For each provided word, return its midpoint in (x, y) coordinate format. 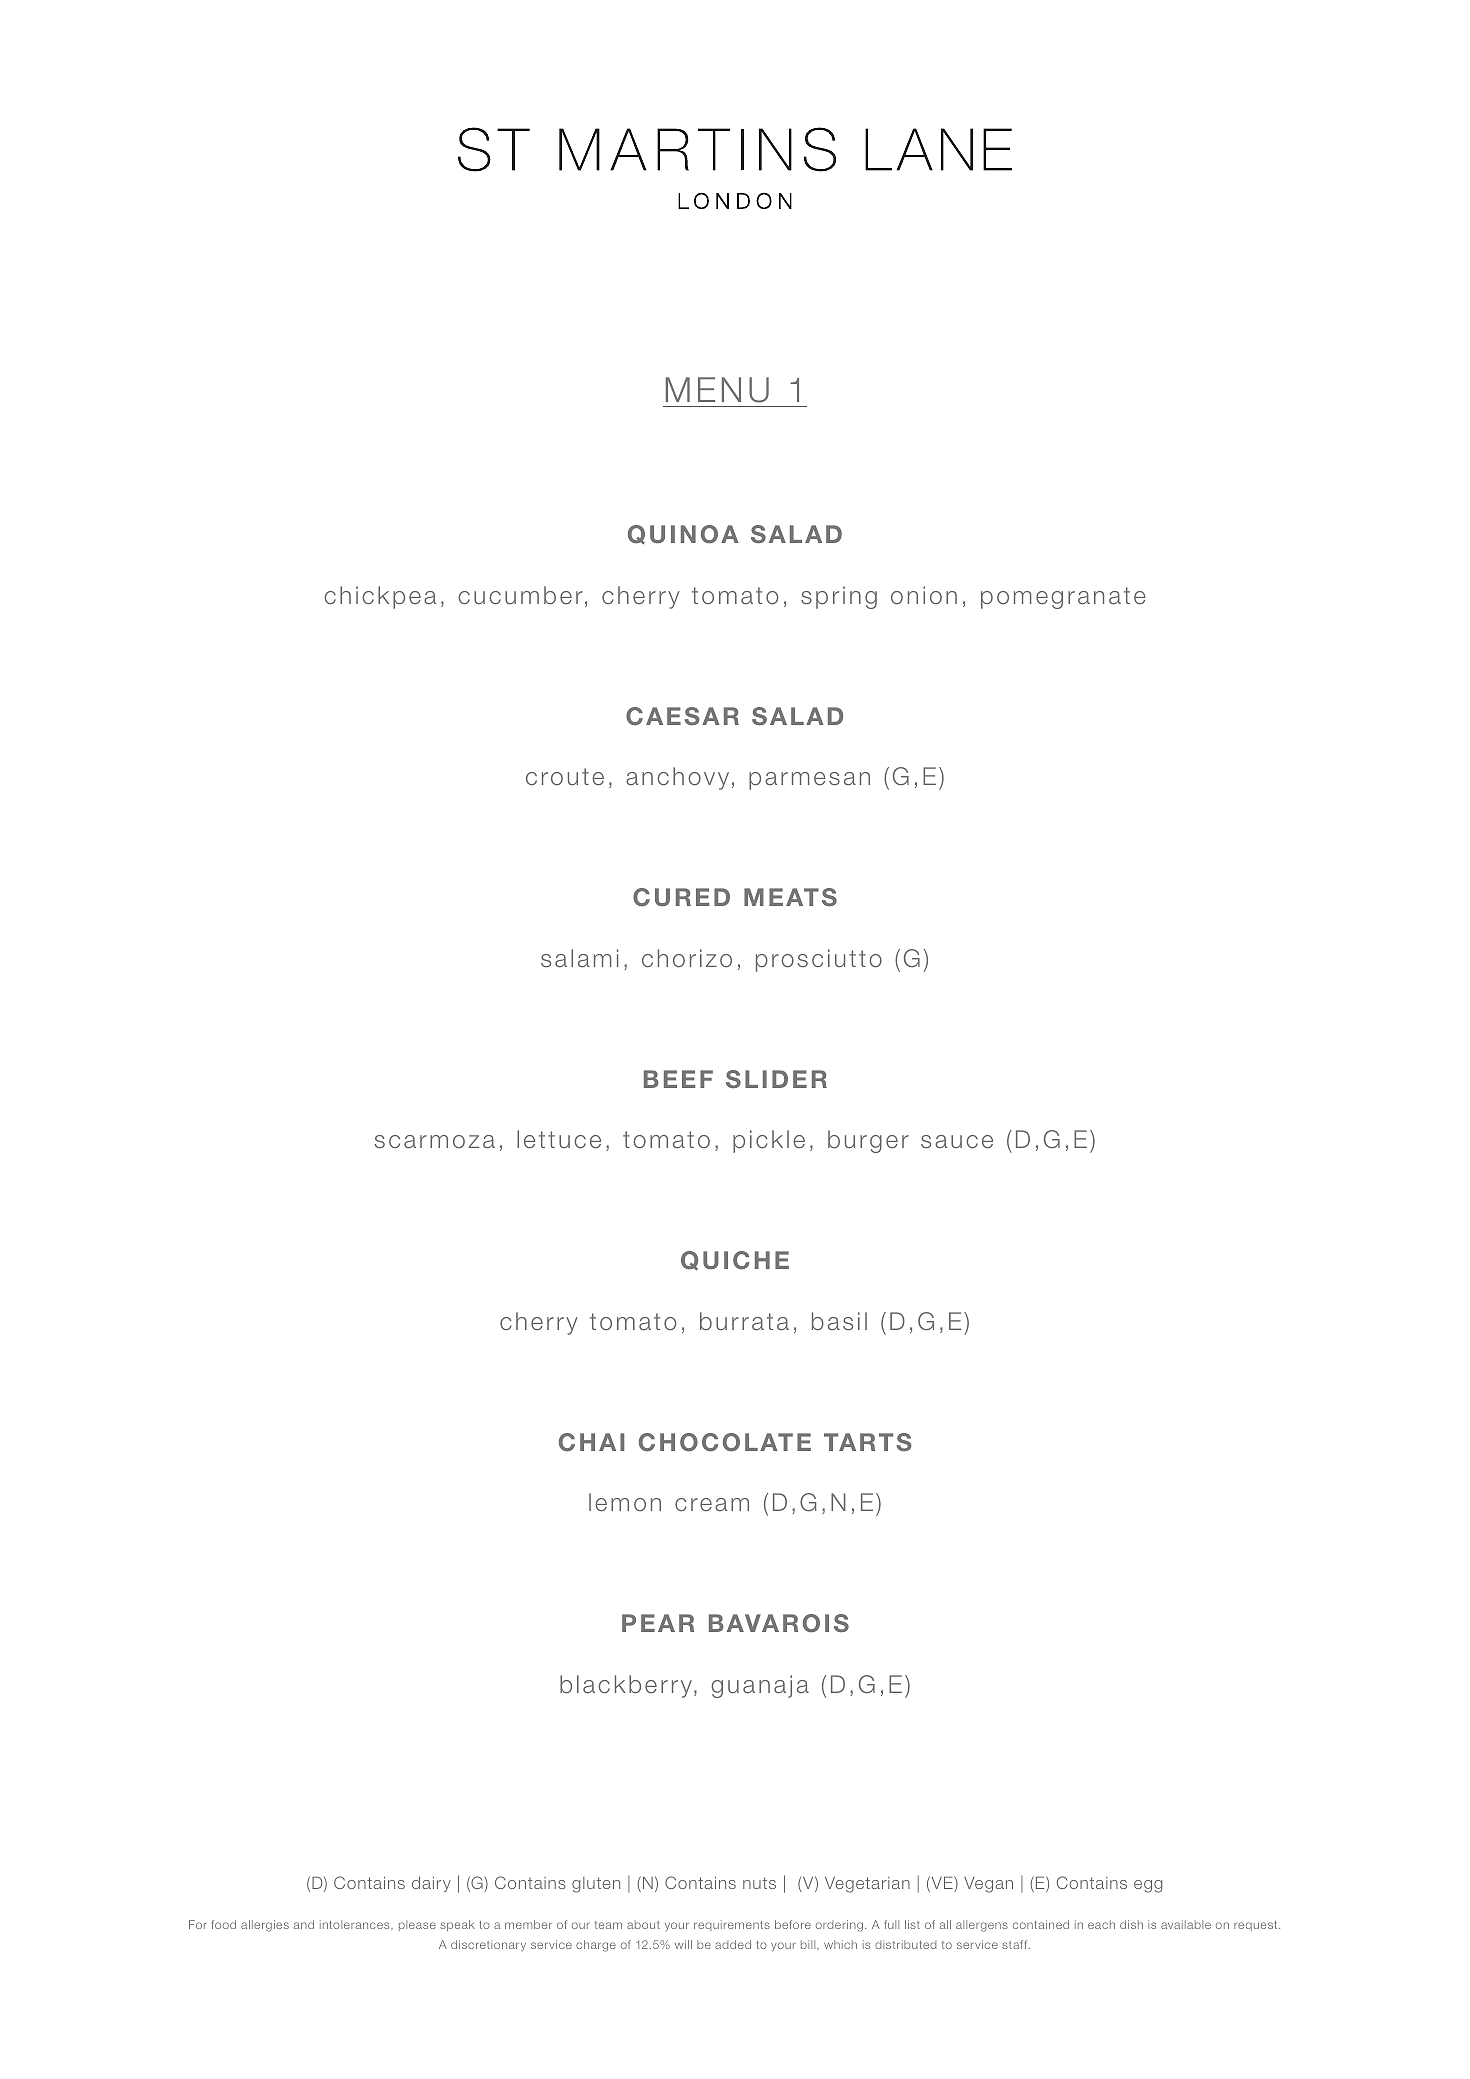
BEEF (678, 1079)
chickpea (380, 597)
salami (579, 958)
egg (1148, 1886)
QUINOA (683, 534)
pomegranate (1063, 598)
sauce (957, 1141)
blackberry (626, 1686)
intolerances (356, 1924)
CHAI (591, 1442)
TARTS (868, 1442)
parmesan (809, 781)
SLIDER (776, 1079)
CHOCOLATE (725, 1442)
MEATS (790, 897)
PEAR (658, 1623)
